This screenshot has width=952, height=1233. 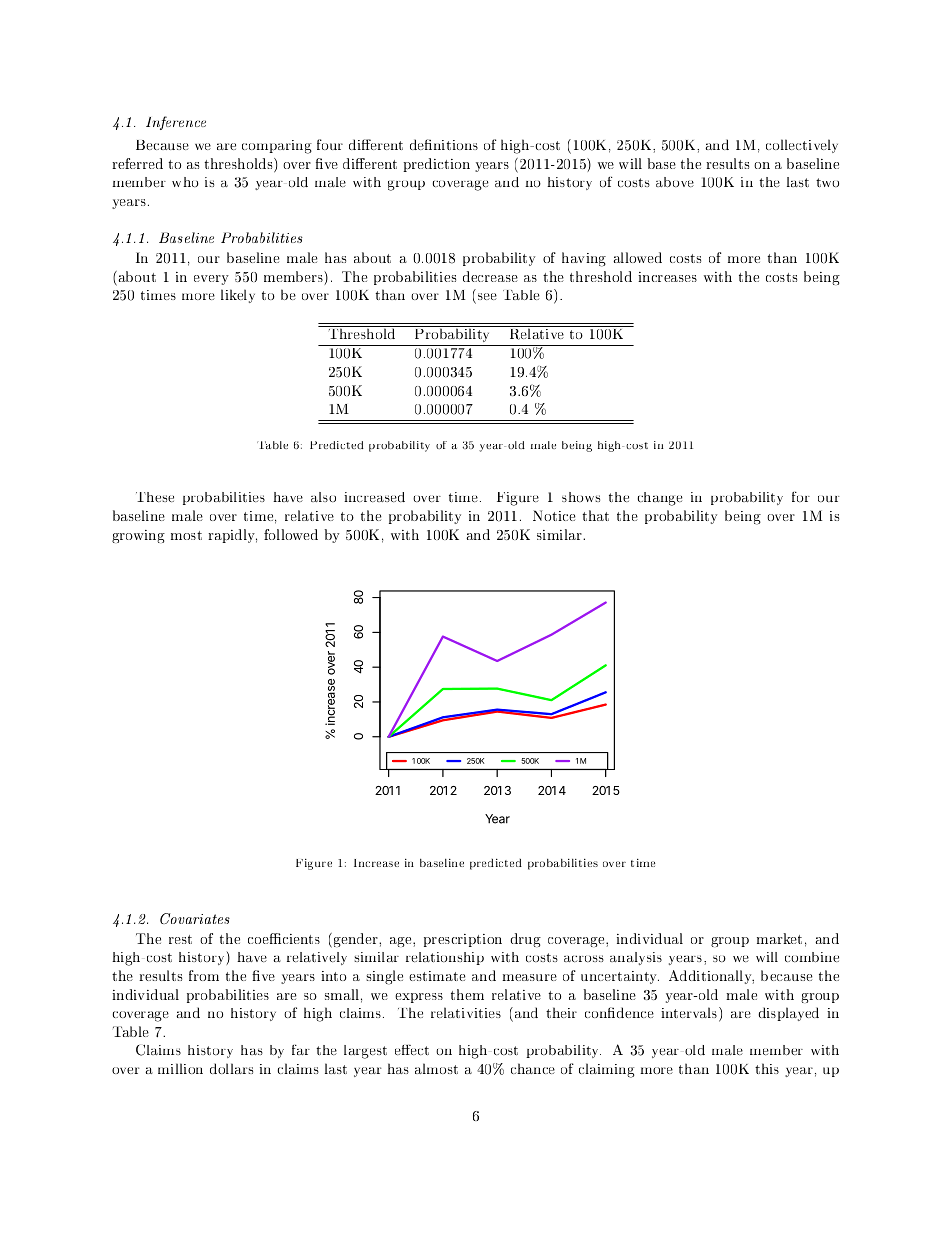 I want to click on market, so click(x=779, y=938).
